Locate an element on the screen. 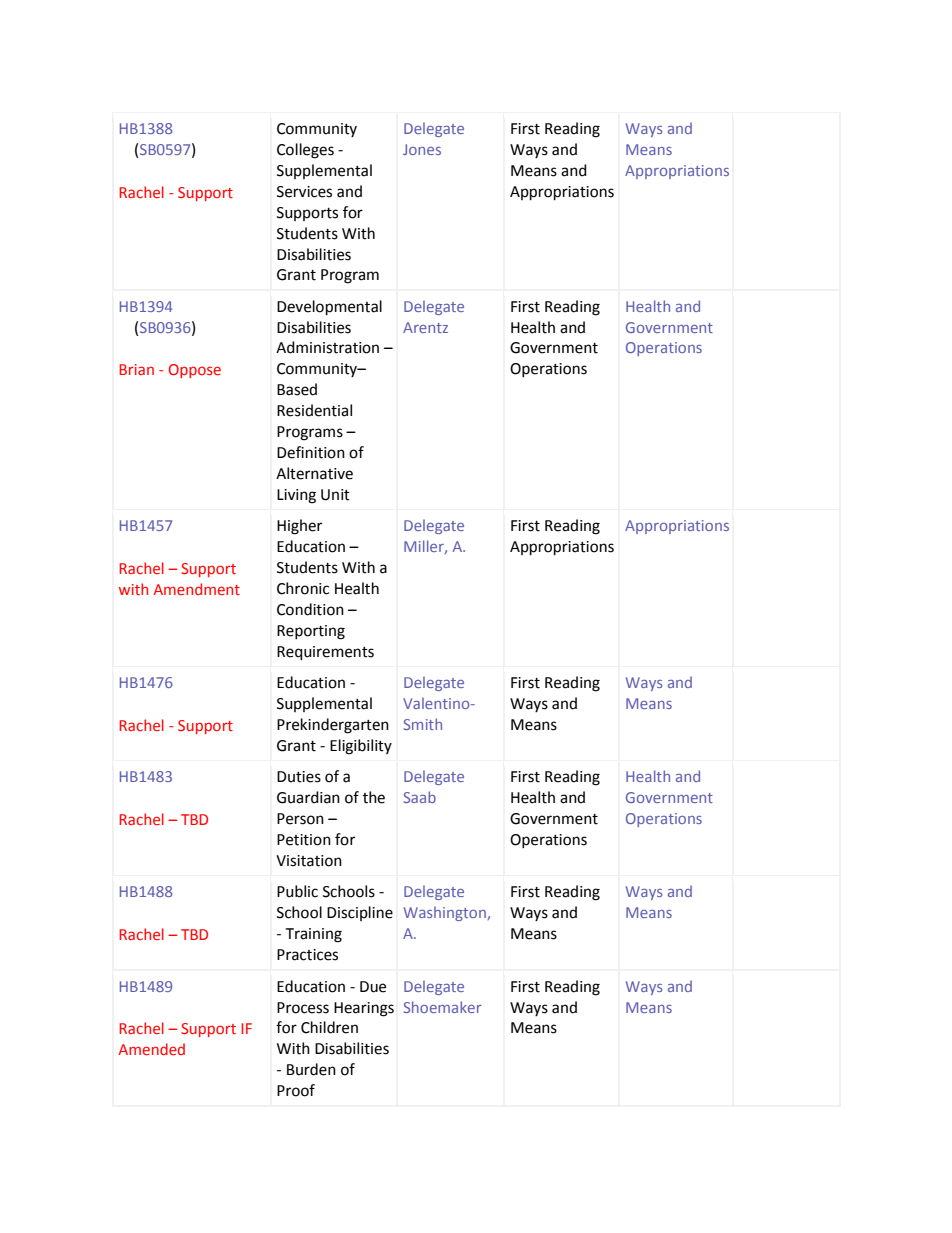 This screenshot has height=1233, width=952. Shoemaker is located at coordinates (443, 1007).
